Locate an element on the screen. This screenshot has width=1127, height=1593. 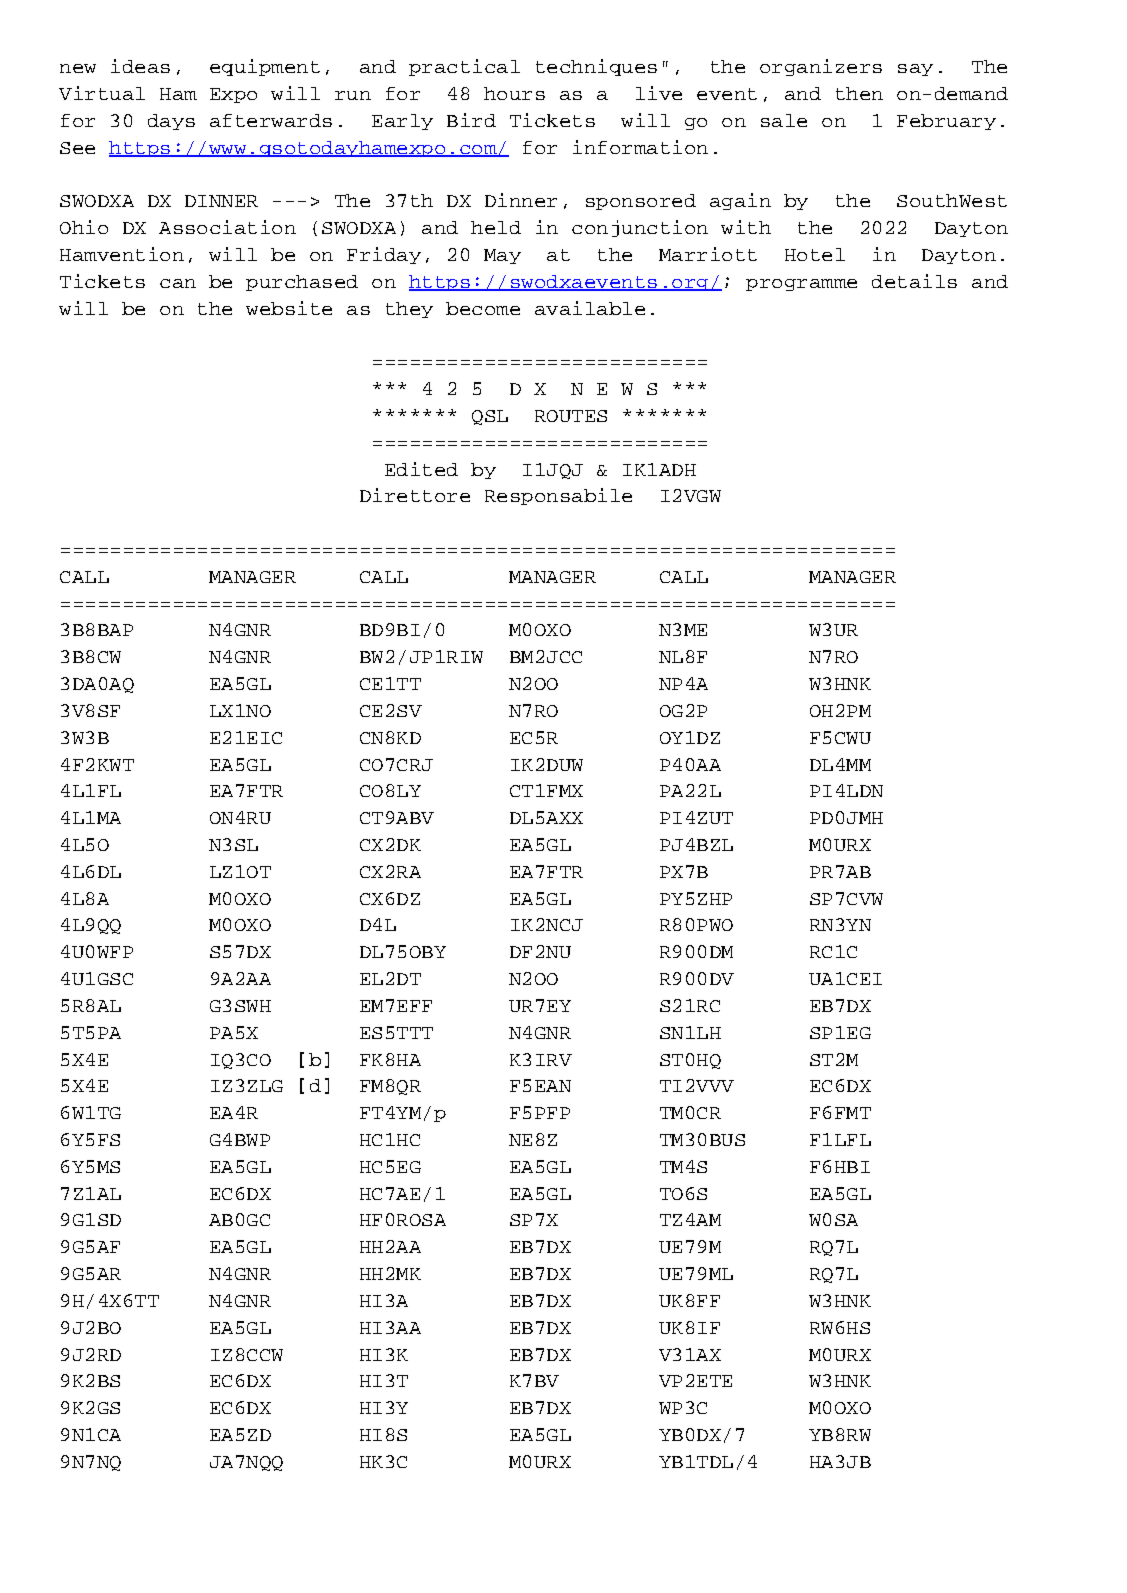
available is located at coordinates (590, 308).
